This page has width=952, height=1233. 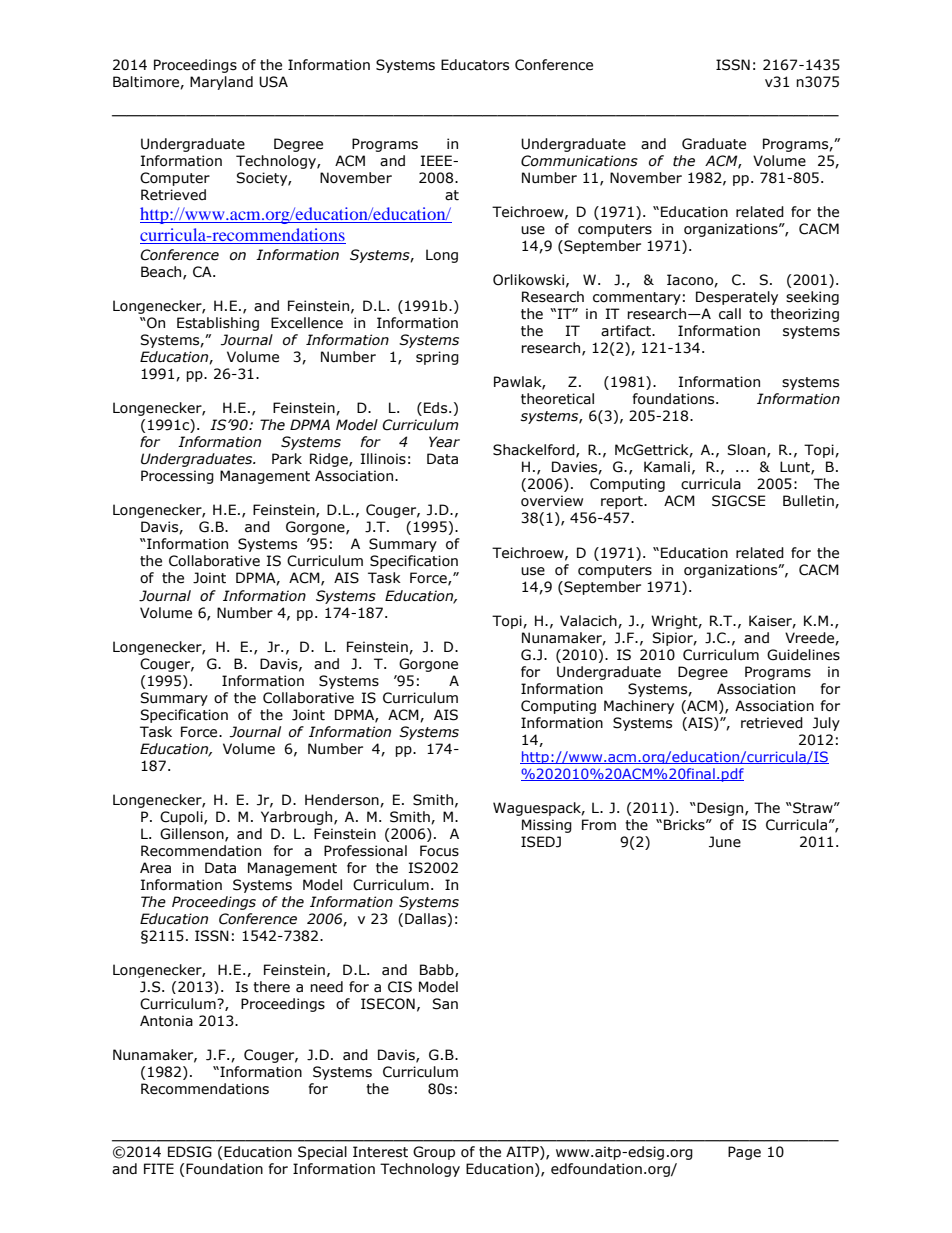 What do you see at coordinates (444, 442) in the page?
I see `Year` at bounding box center [444, 442].
